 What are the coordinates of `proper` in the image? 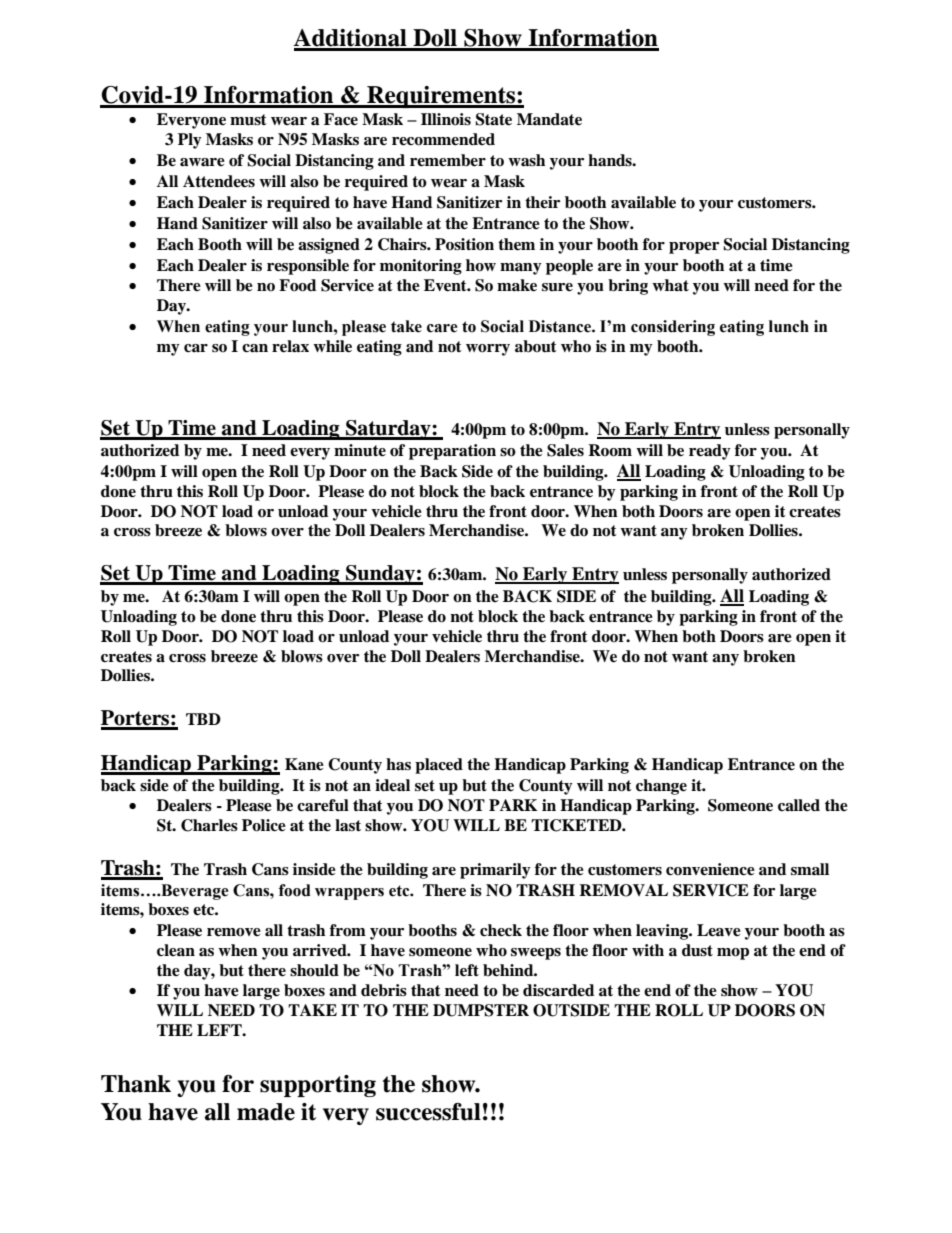 It's located at (694, 248).
